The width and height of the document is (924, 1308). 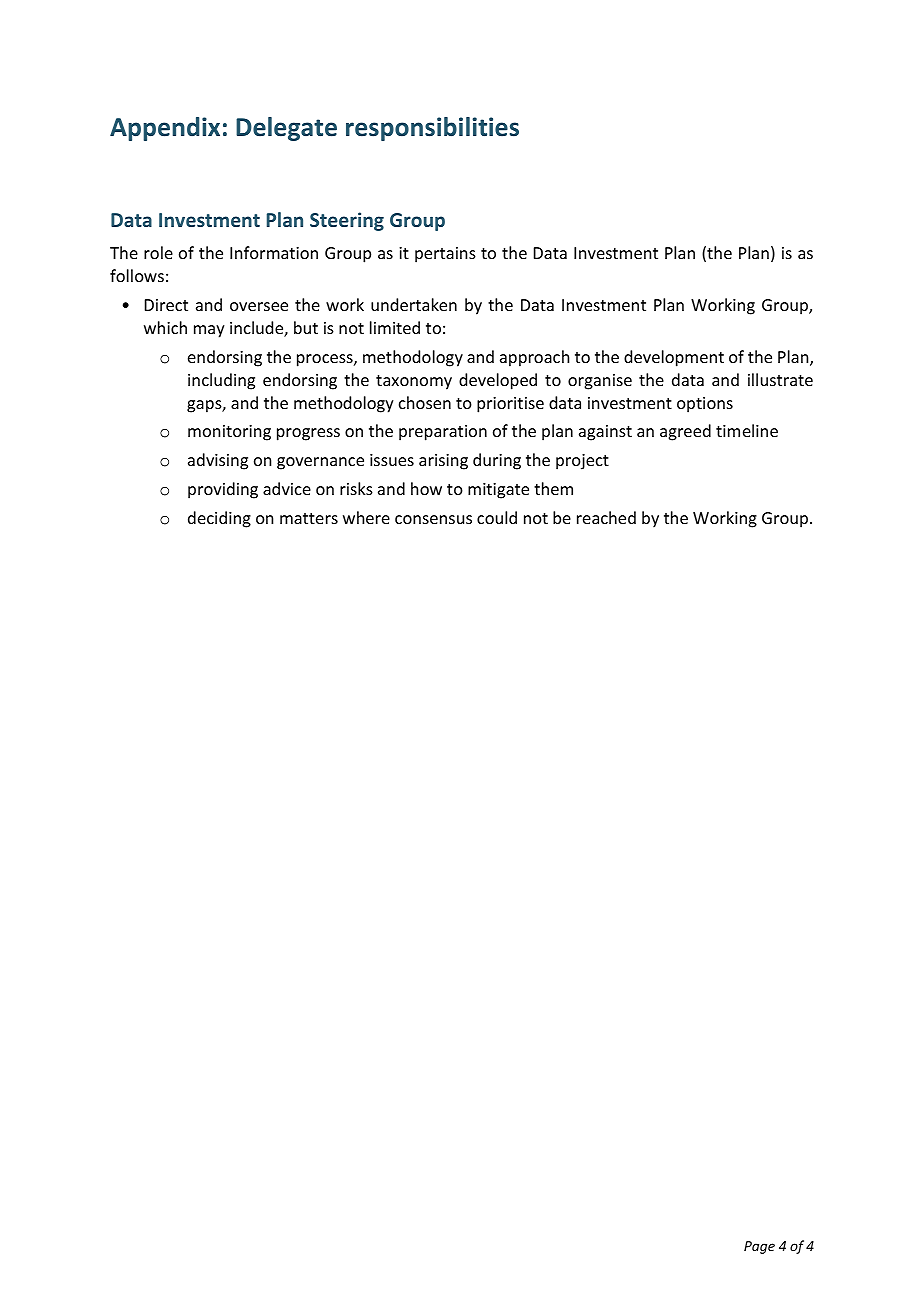 I want to click on Page, so click(x=759, y=1247).
